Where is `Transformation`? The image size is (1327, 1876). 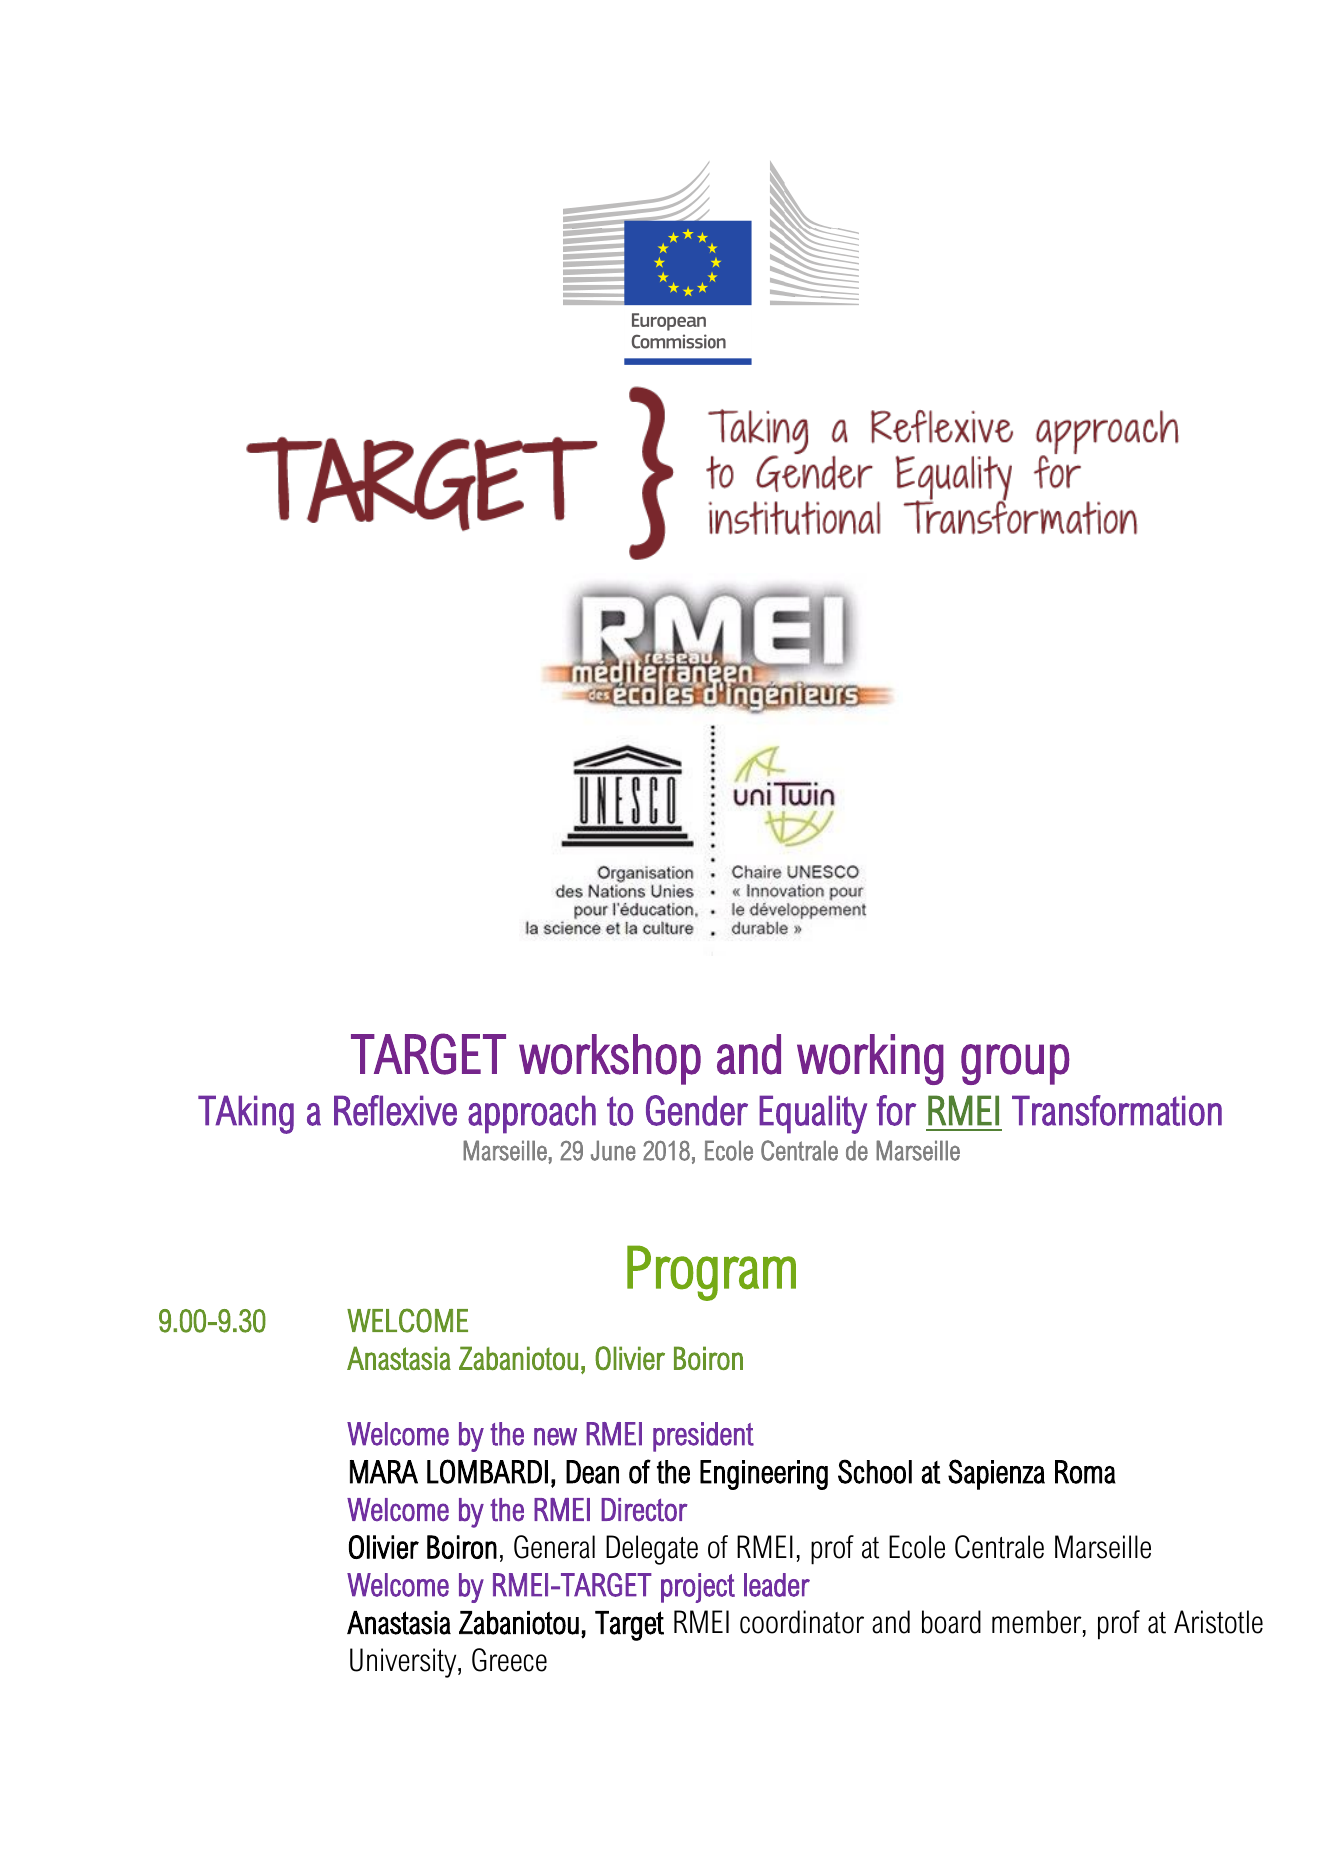 Transformation is located at coordinates (1117, 1110).
